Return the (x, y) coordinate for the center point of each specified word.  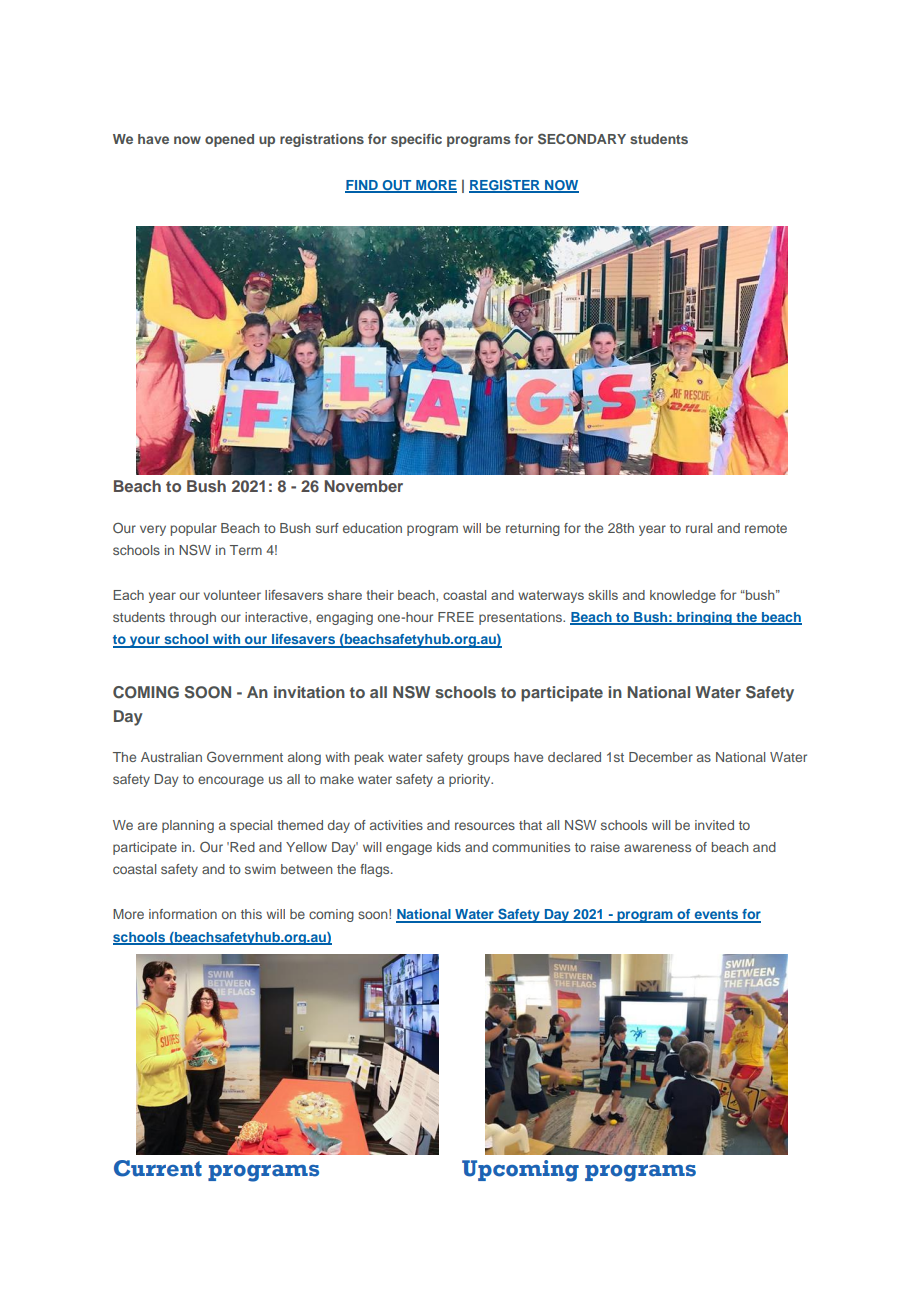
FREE (456, 617)
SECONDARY (582, 138)
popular (194, 529)
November (363, 486)
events (716, 916)
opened (229, 140)
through (192, 618)
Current (158, 1168)
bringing (704, 618)
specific (416, 140)
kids (449, 847)
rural (699, 528)
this (251, 914)
